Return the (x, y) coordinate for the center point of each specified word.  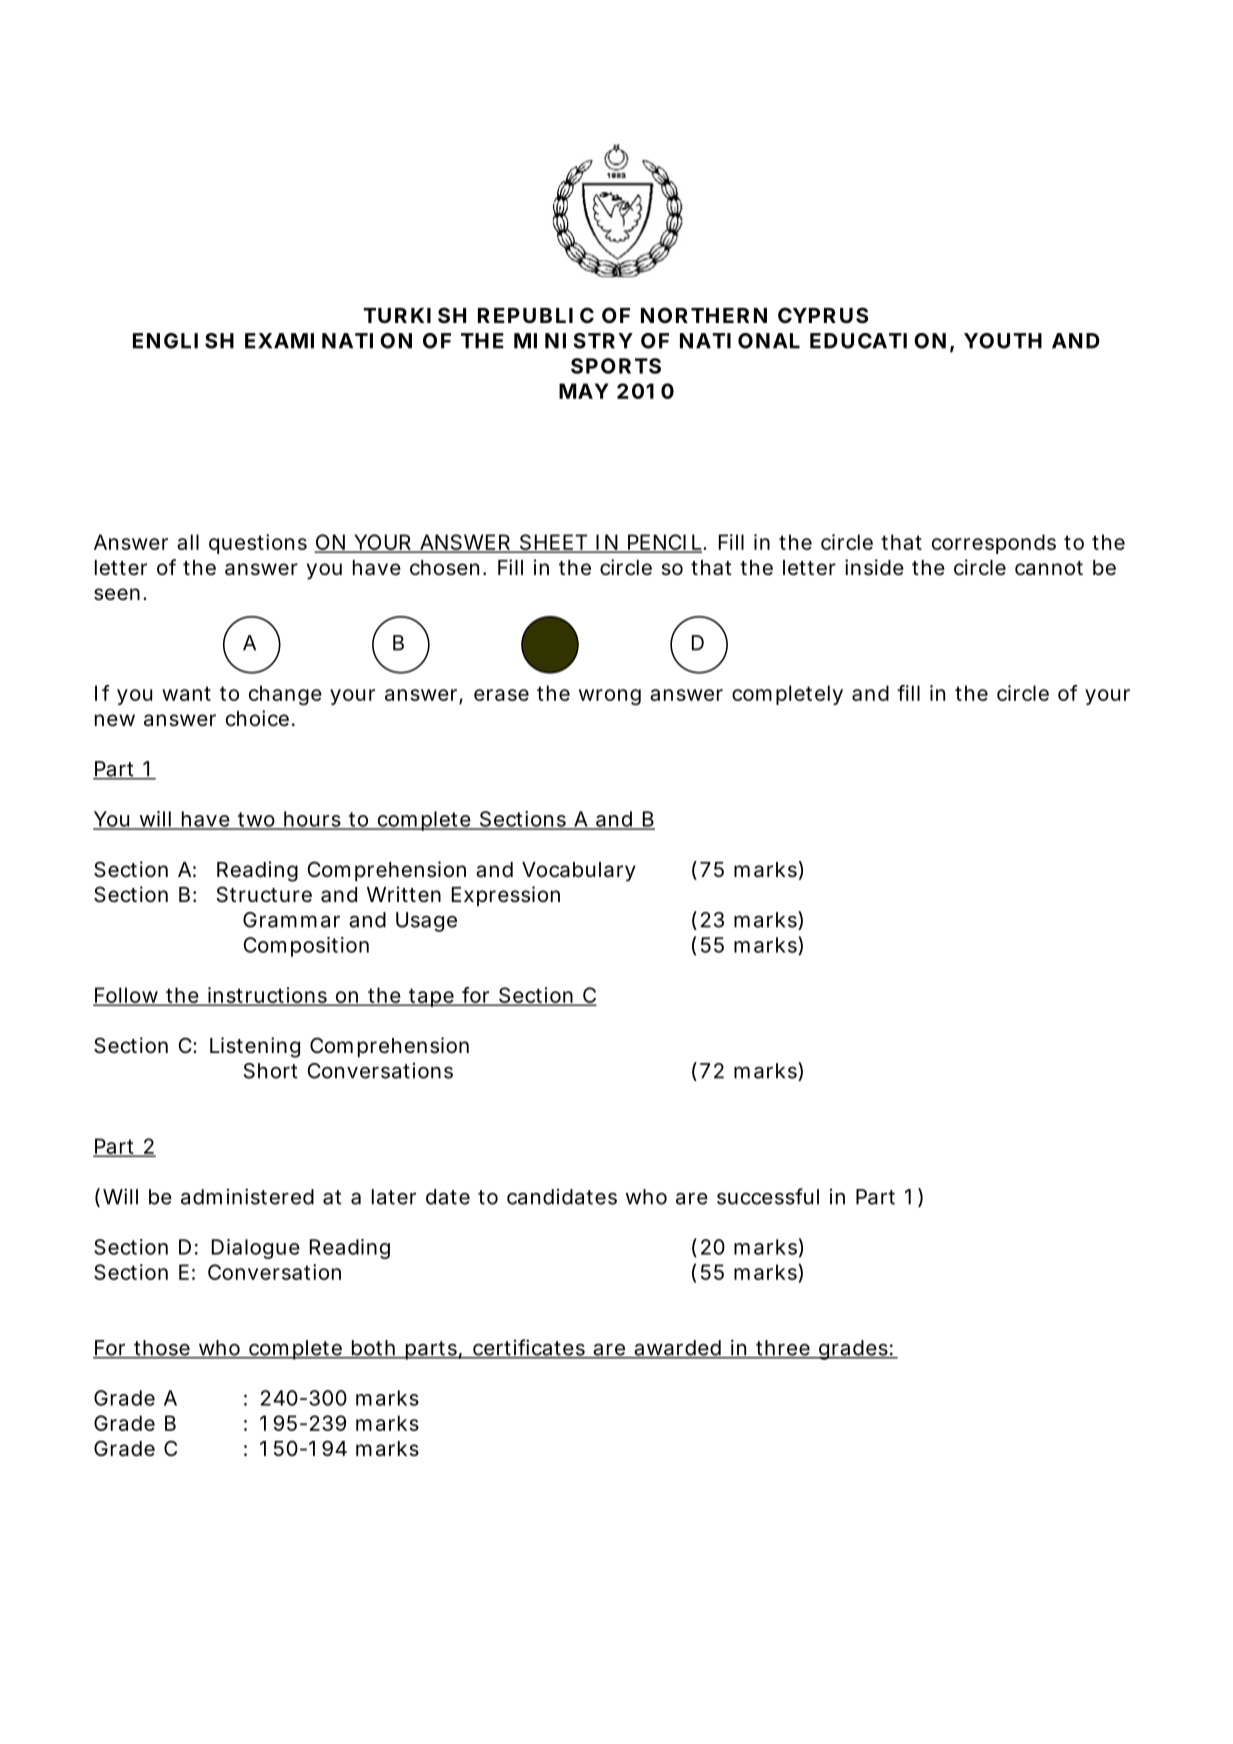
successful (768, 1196)
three (783, 1349)
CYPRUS (823, 315)
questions (258, 544)
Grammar (291, 920)
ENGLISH (183, 341)
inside (874, 567)
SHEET (552, 543)
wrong (610, 697)
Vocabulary (579, 872)
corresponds (994, 544)
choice (257, 718)
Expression (506, 896)
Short (271, 1071)
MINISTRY (573, 341)
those (162, 1349)
